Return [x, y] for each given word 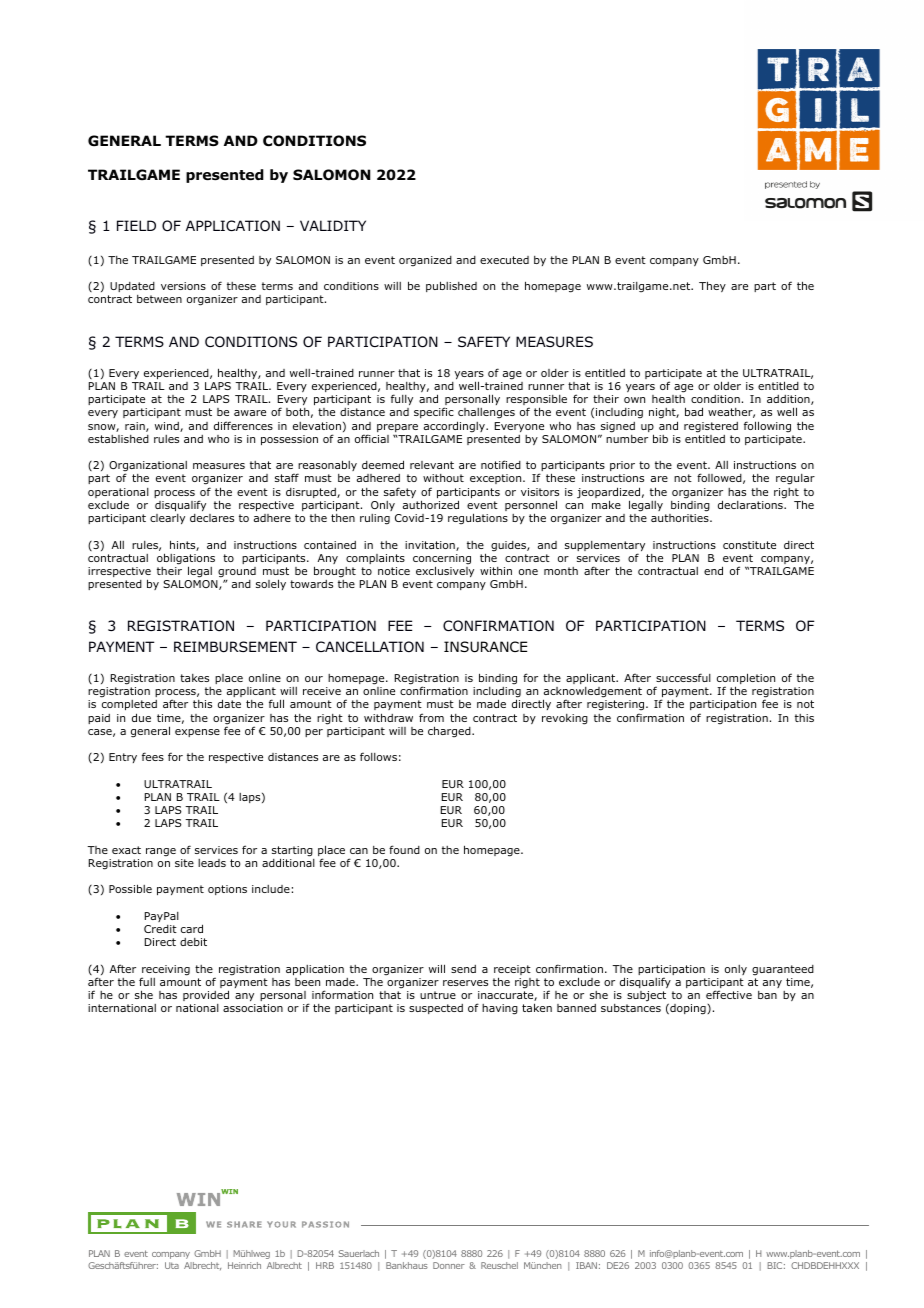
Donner [449, 1265]
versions [183, 286]
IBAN [586, 1265]
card [192, 928]
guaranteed [783, 970]
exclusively [445, 571]
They [712, 286]
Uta [172, 1265]
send [463, 969]
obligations [186, 560]
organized [425, 261]
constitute [749, 545]
